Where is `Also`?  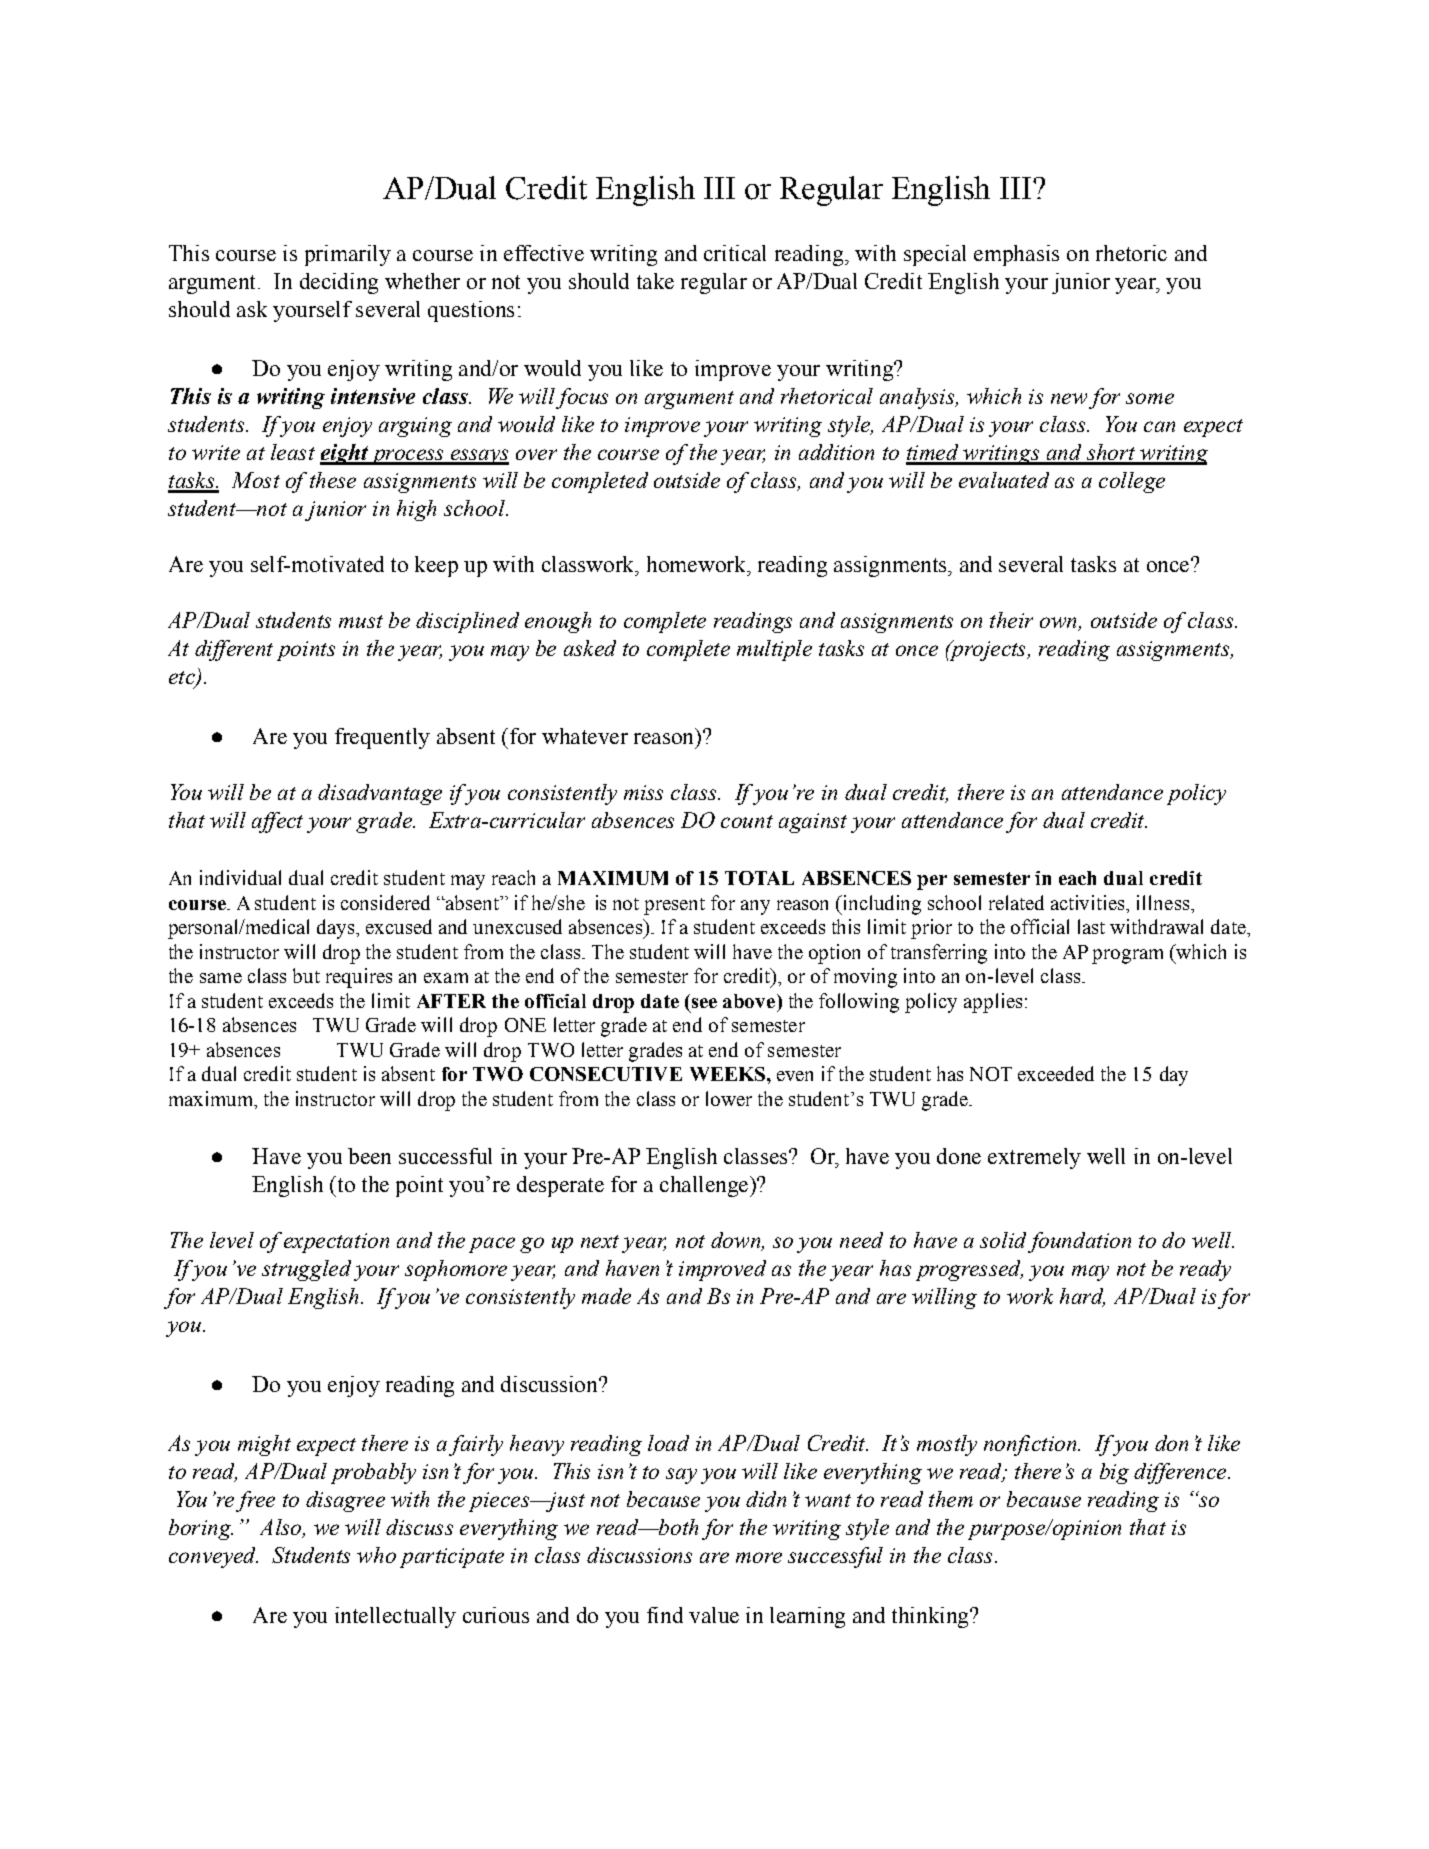 Also is located at coordinates (282, 1528).
